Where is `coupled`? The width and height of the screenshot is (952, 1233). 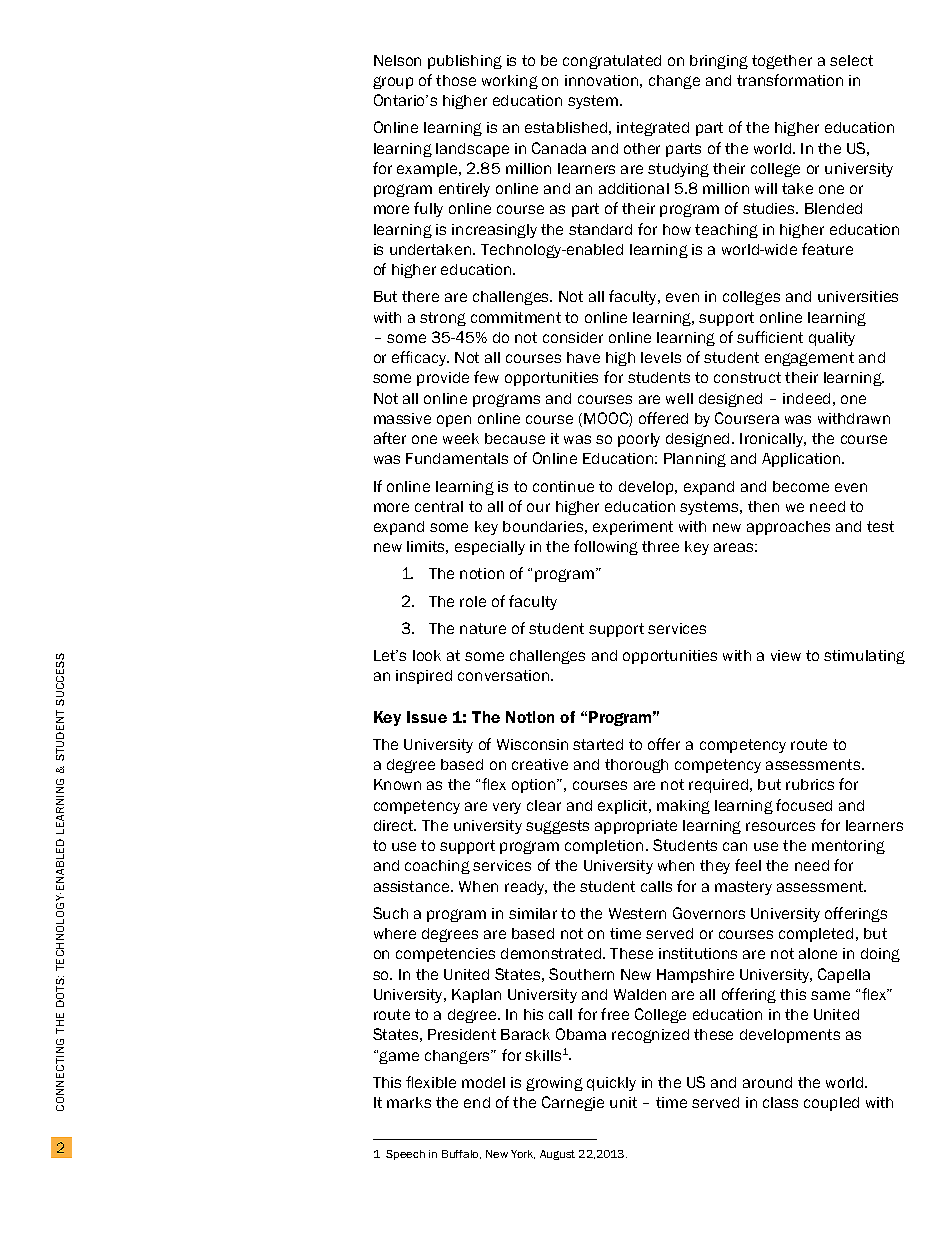
coupled is located at coordinates (831, 1104).
